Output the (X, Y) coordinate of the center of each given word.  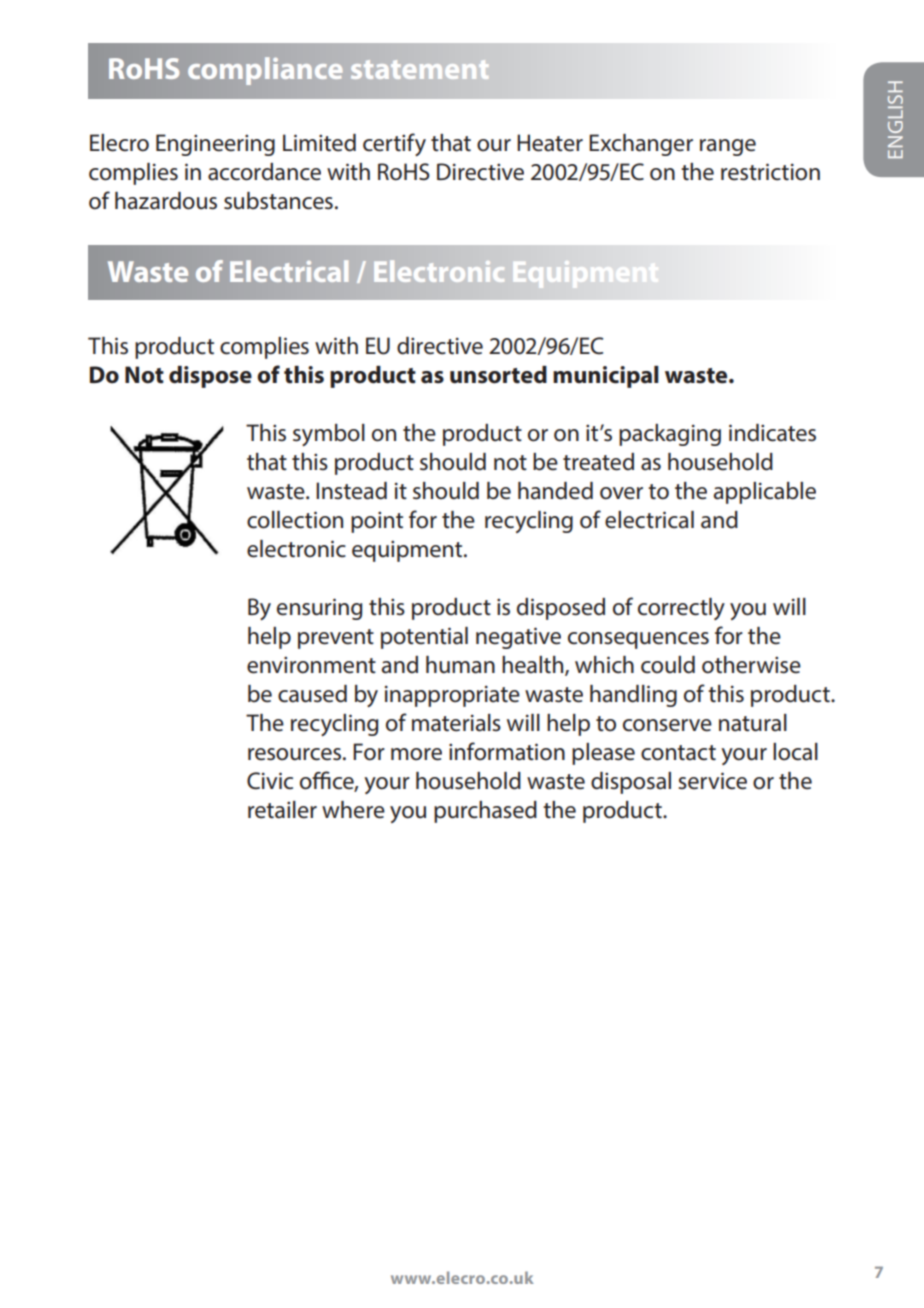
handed (555, 491)
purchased (485, 812)
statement (420, 69)
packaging (670, 435)
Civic (270, 781)
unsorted (498, 375)
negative (518, 638)
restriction (770, 172)
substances (278, 201)
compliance (265, 71)
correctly (681, 609)
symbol (329, 435)
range (728, 147)
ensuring (319, 609)
